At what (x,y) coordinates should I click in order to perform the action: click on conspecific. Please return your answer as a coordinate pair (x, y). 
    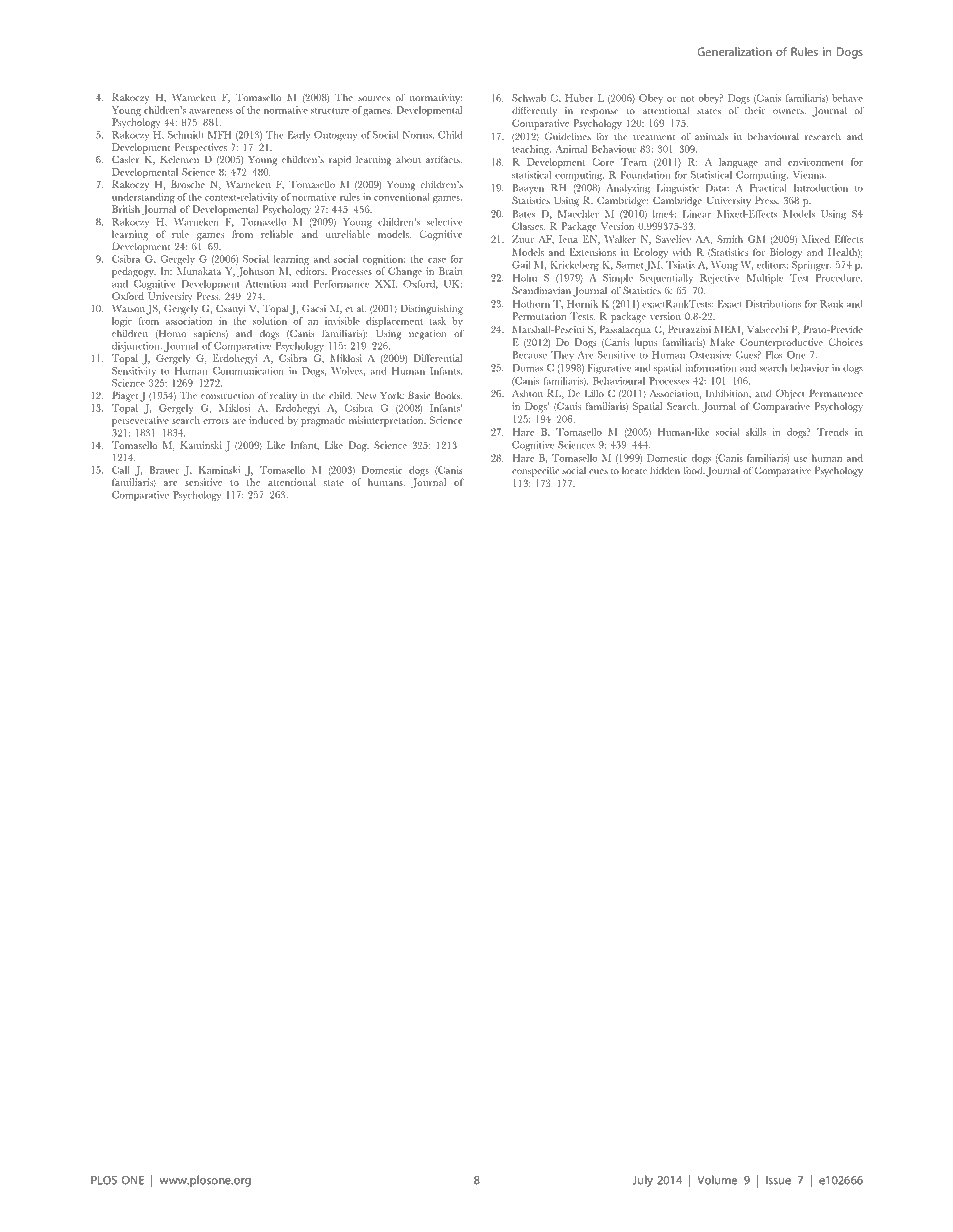
    Looking at the image, I should click on (535, 472).
